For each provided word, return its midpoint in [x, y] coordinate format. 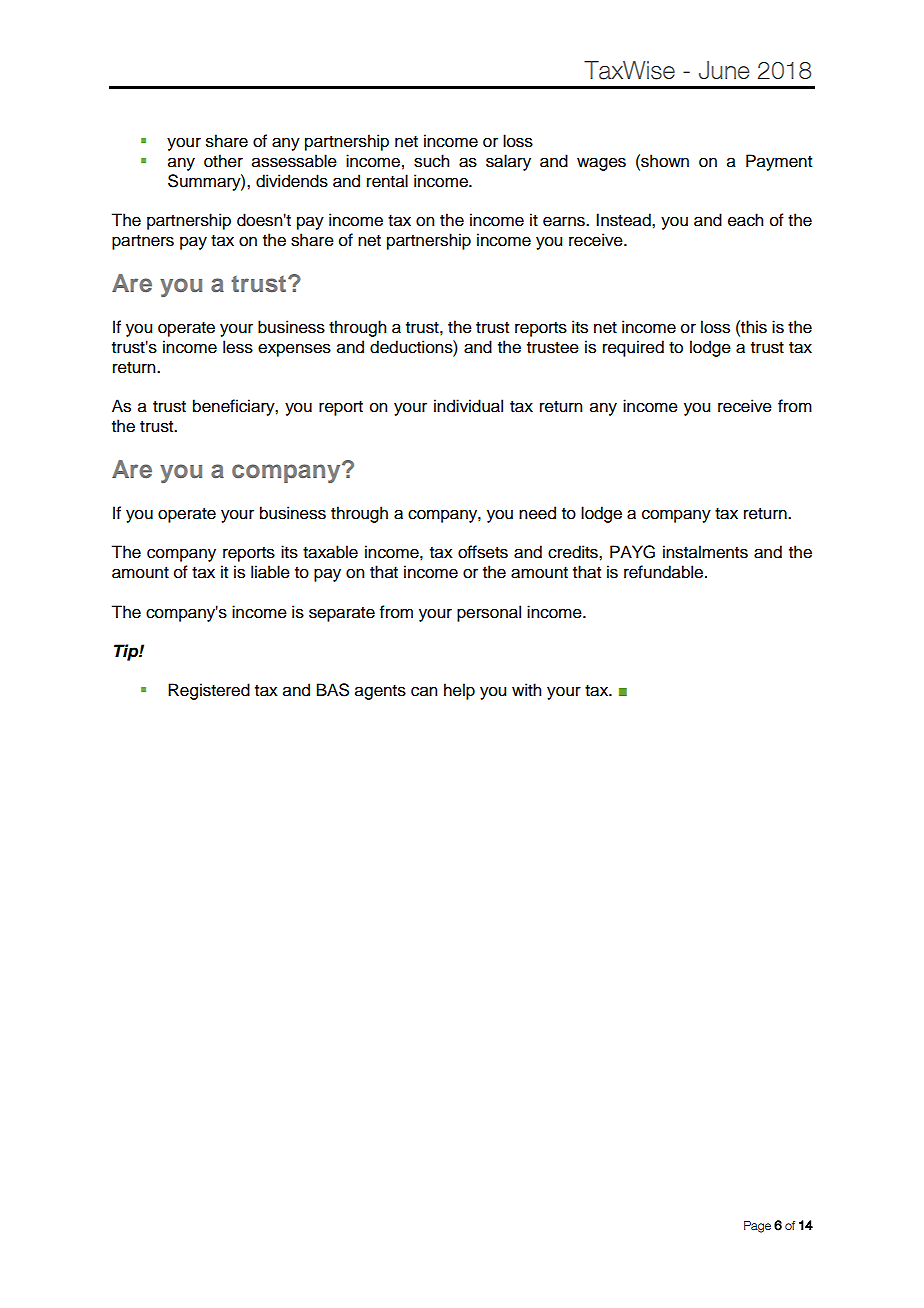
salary [508, 162]
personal [489, 613]
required [633, 348]
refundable [665, 572]
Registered [209, 691]
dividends [292, 181]
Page [757, 1227]
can [424, 691]
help [459, 691]
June [724, 70]
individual [468, 406]
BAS [333, 690]
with [526, 689]
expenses [294, 350]
